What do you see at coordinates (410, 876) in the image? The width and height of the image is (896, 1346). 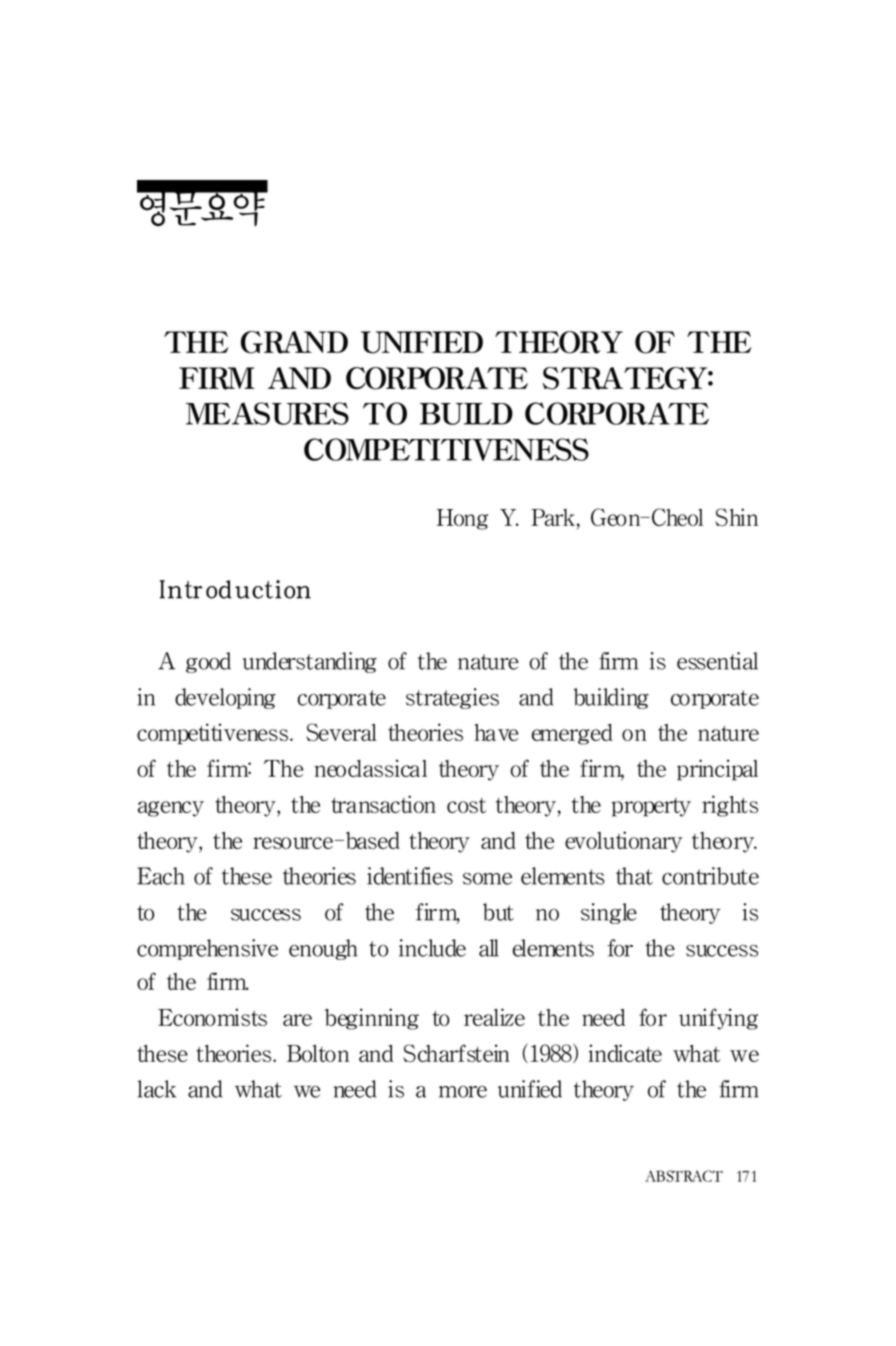 I see `identifies` at bounding box center [410, 876].
